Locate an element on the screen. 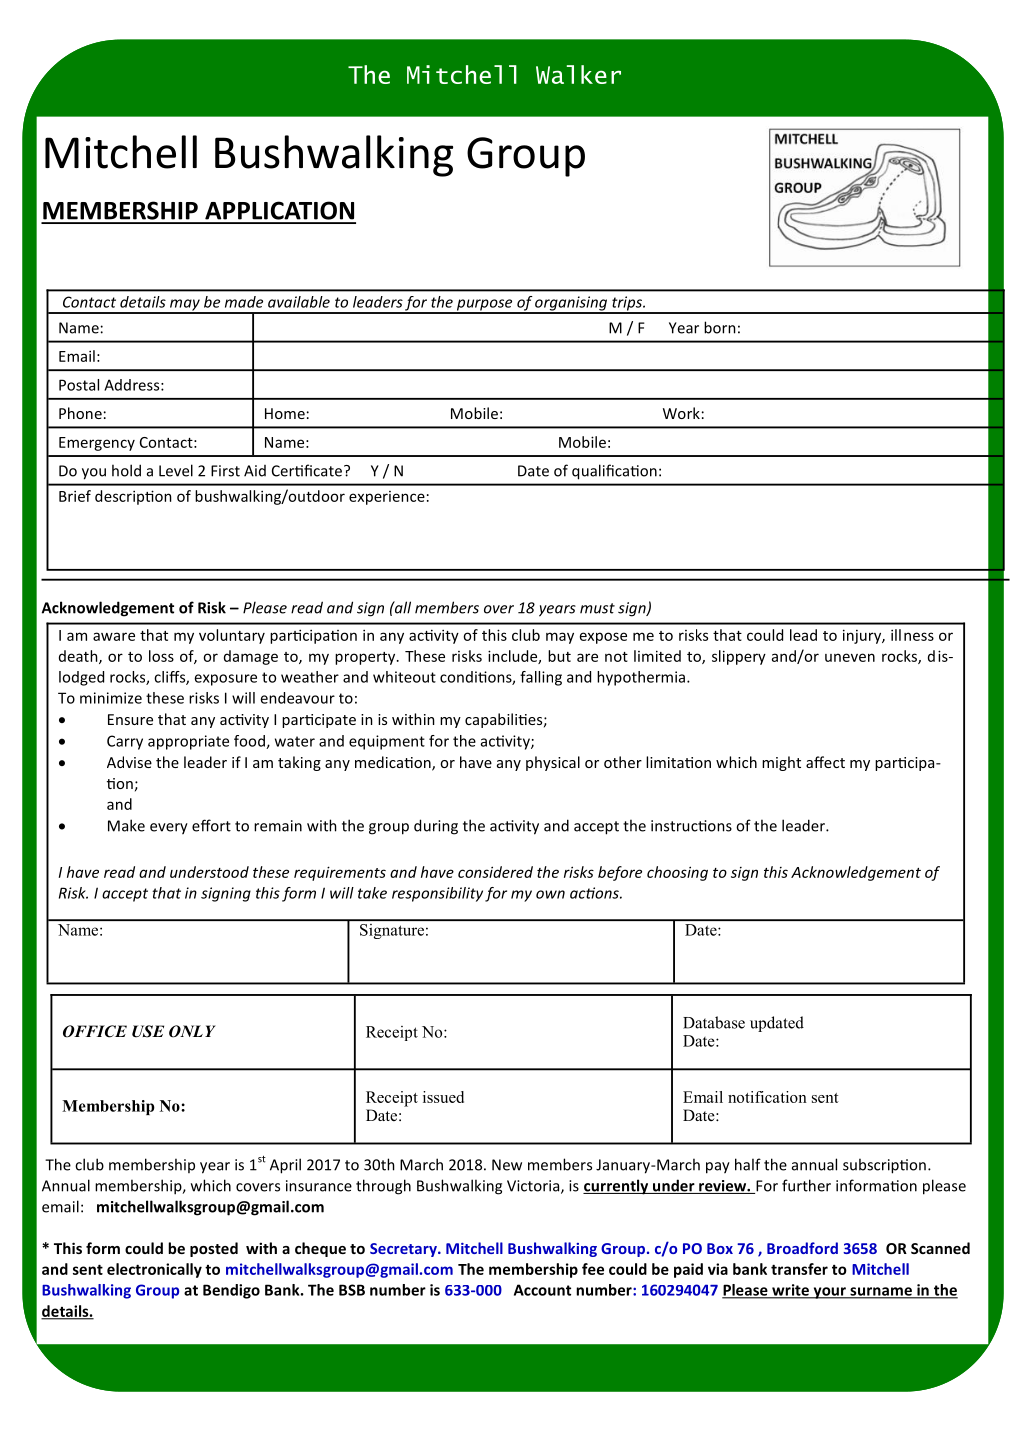 The width and height of the screenshot is (1020, 1442). born is located at coordinates (720, 327).
